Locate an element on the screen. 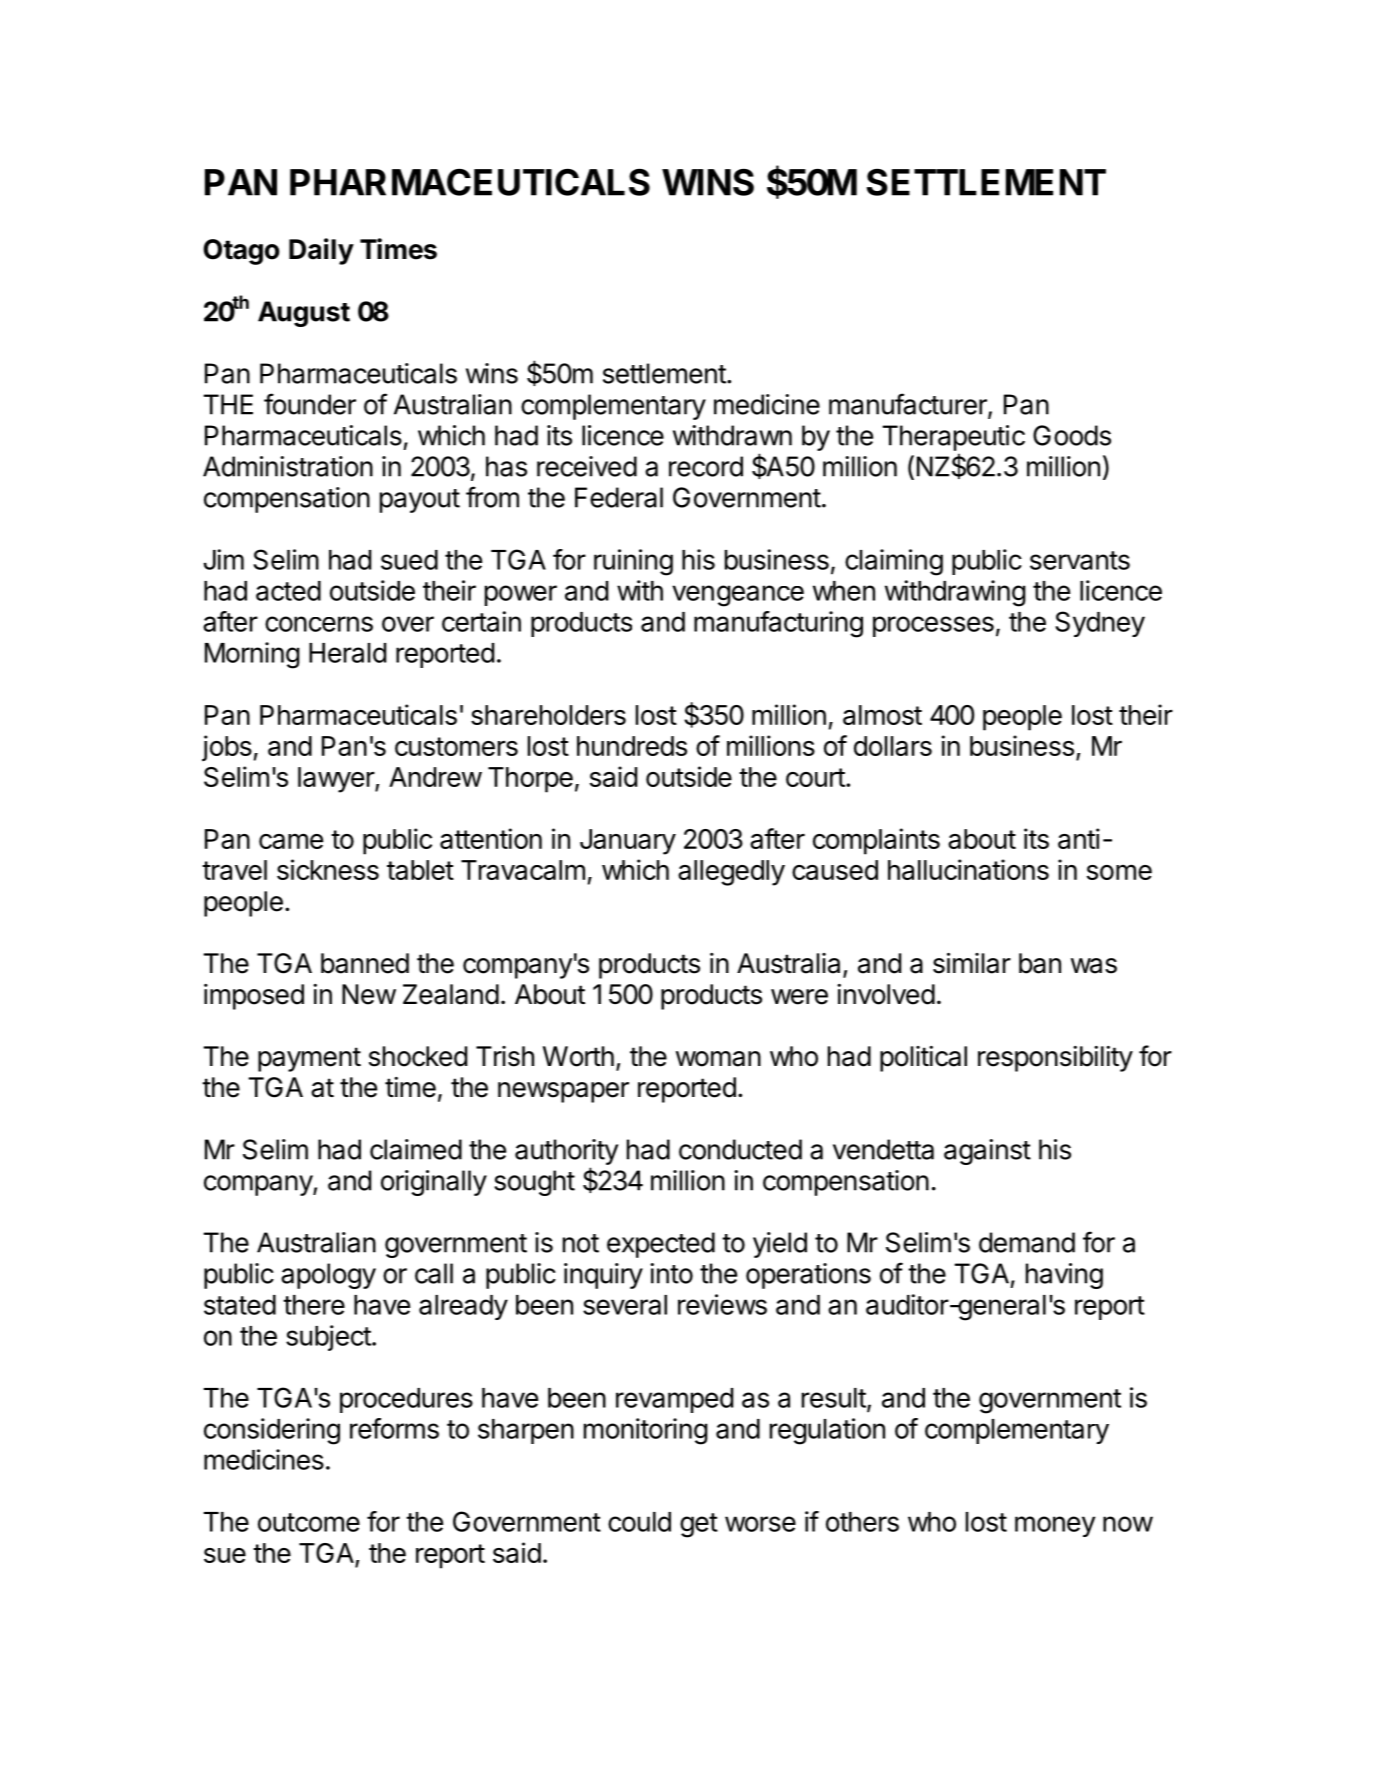 The image size is (1376, 1781). record is located at coordinates (706, 466).
